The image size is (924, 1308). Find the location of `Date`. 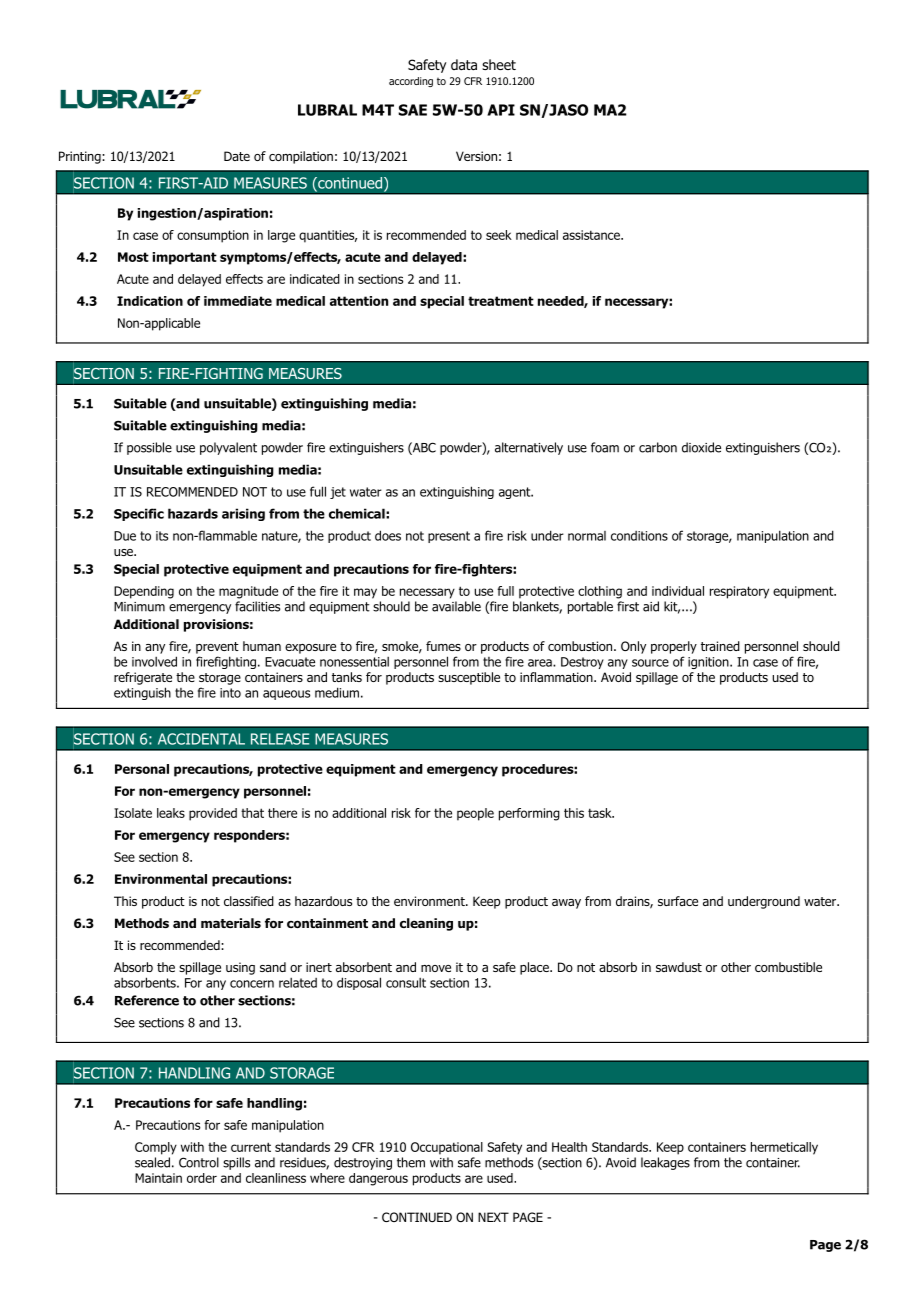

Date is located at coordinates (237, 156).
